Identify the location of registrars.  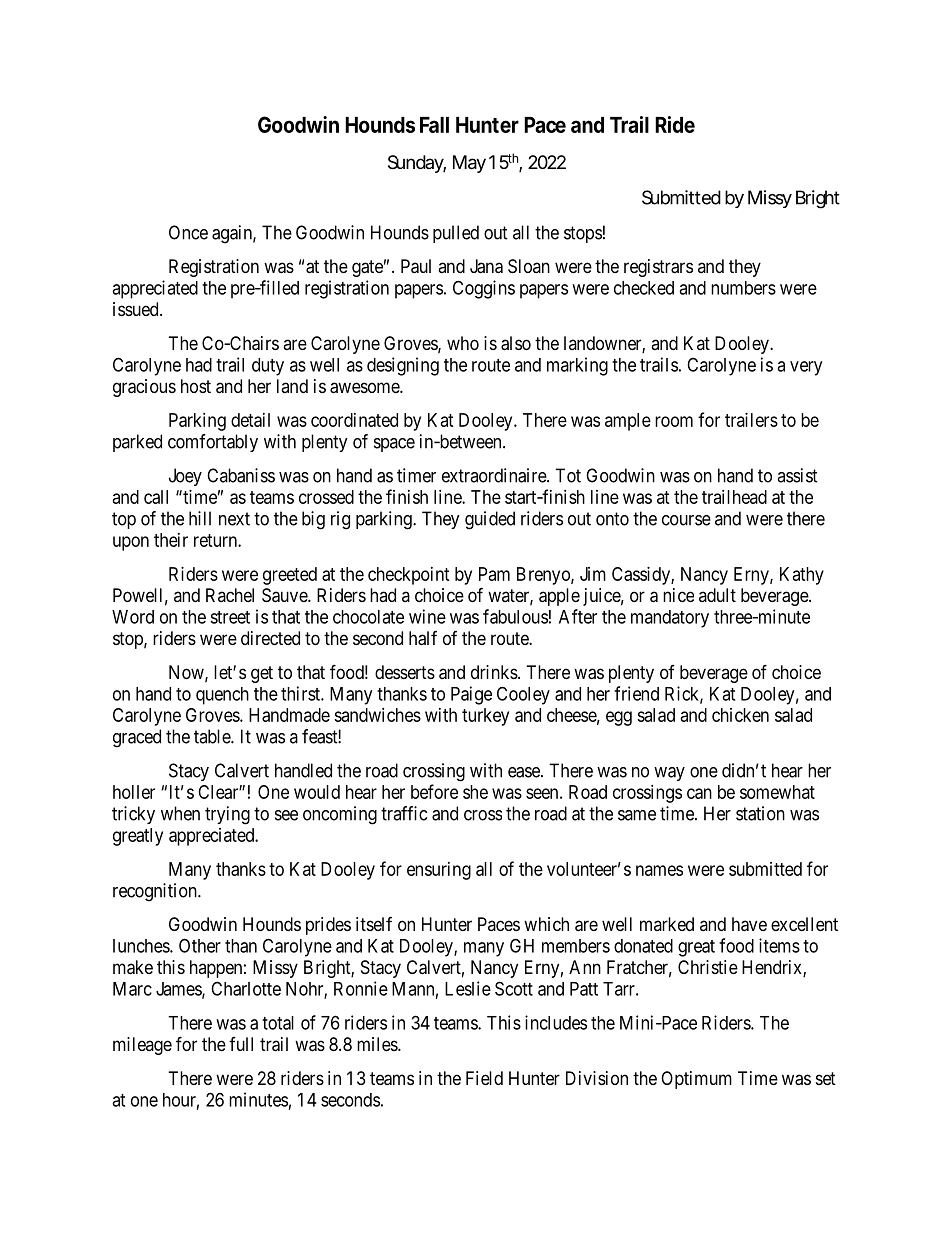
(658, 268).
